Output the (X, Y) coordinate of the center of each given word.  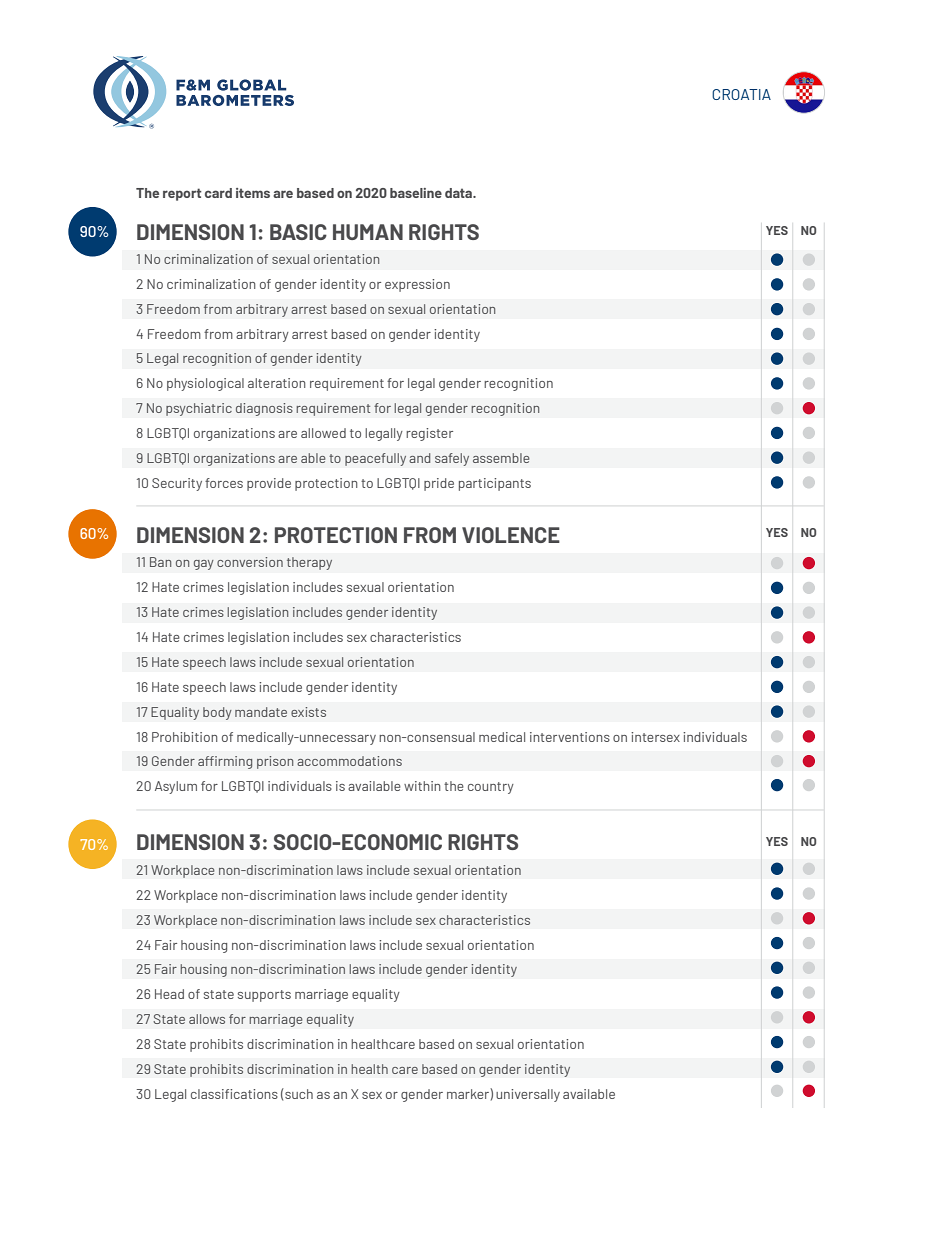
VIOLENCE (511, 535)
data (460, 193)
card (218, 193)
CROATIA (741, 94)
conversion (250, 562)
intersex (655, 737)
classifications (234, 1094)
